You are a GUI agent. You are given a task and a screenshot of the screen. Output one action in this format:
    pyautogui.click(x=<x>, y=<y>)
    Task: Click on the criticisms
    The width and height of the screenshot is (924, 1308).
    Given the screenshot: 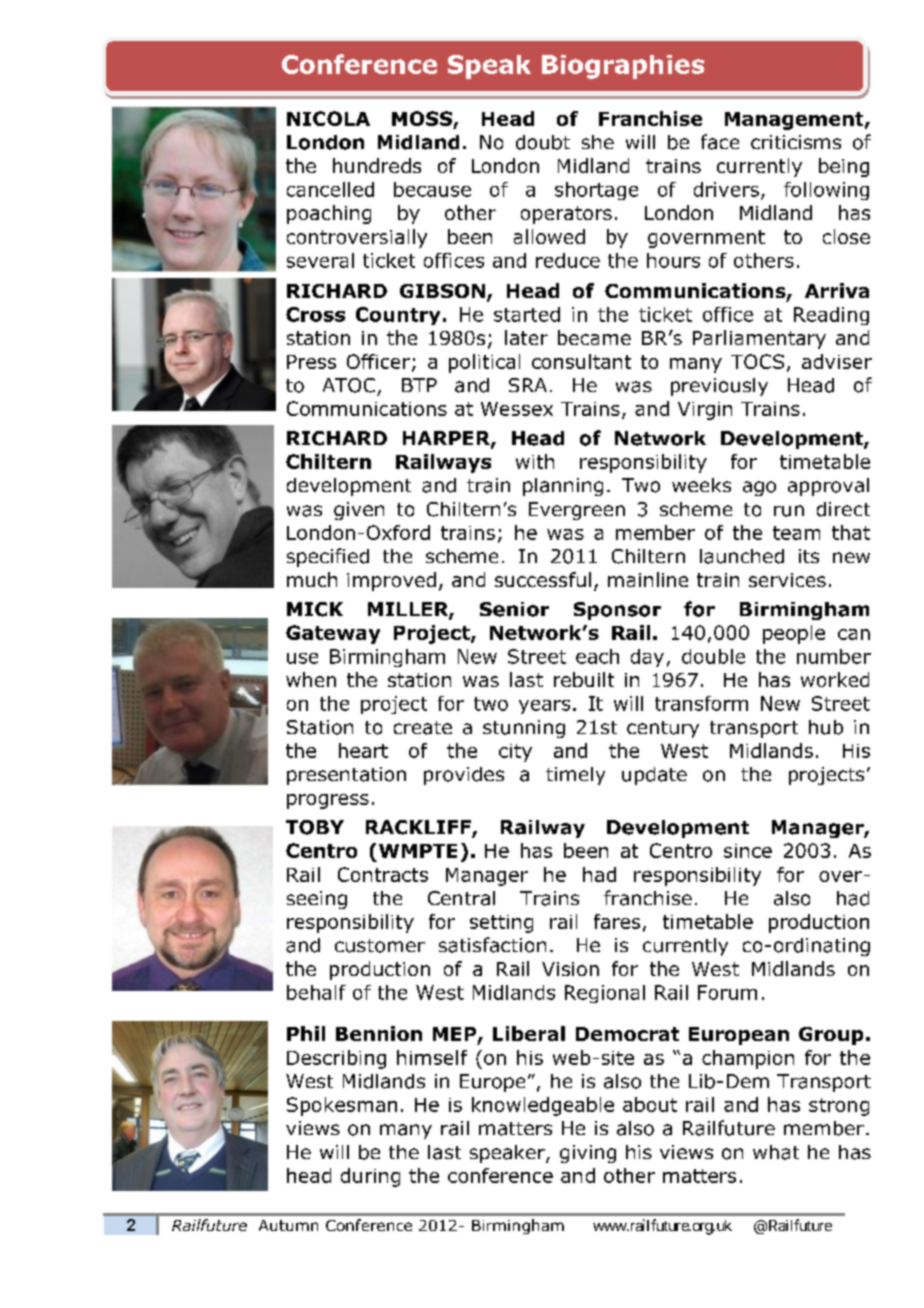 What is the action you would take?
    pyautogui.click(x=796, y=142)
